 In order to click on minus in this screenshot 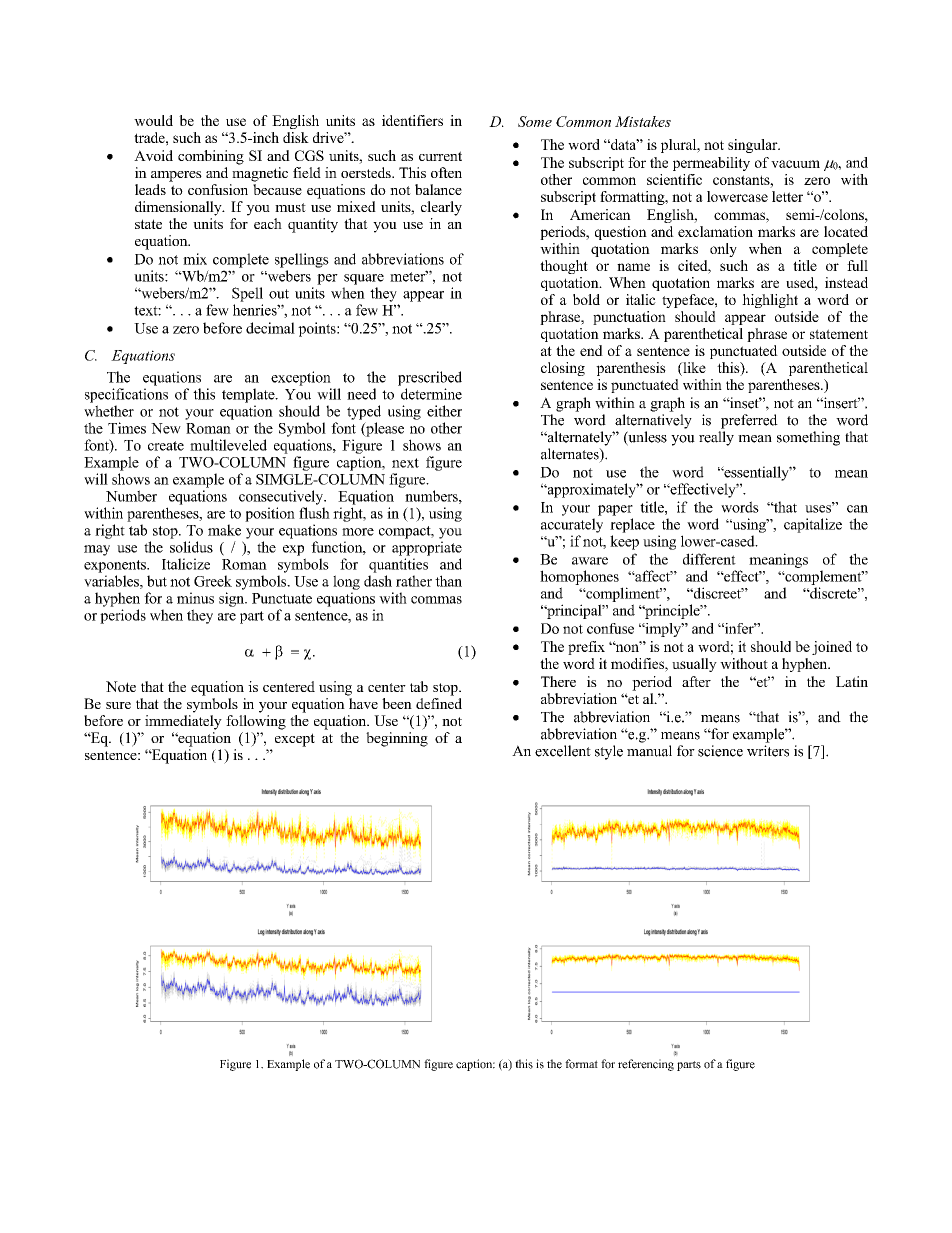, I will do `click(195, 598)`.
